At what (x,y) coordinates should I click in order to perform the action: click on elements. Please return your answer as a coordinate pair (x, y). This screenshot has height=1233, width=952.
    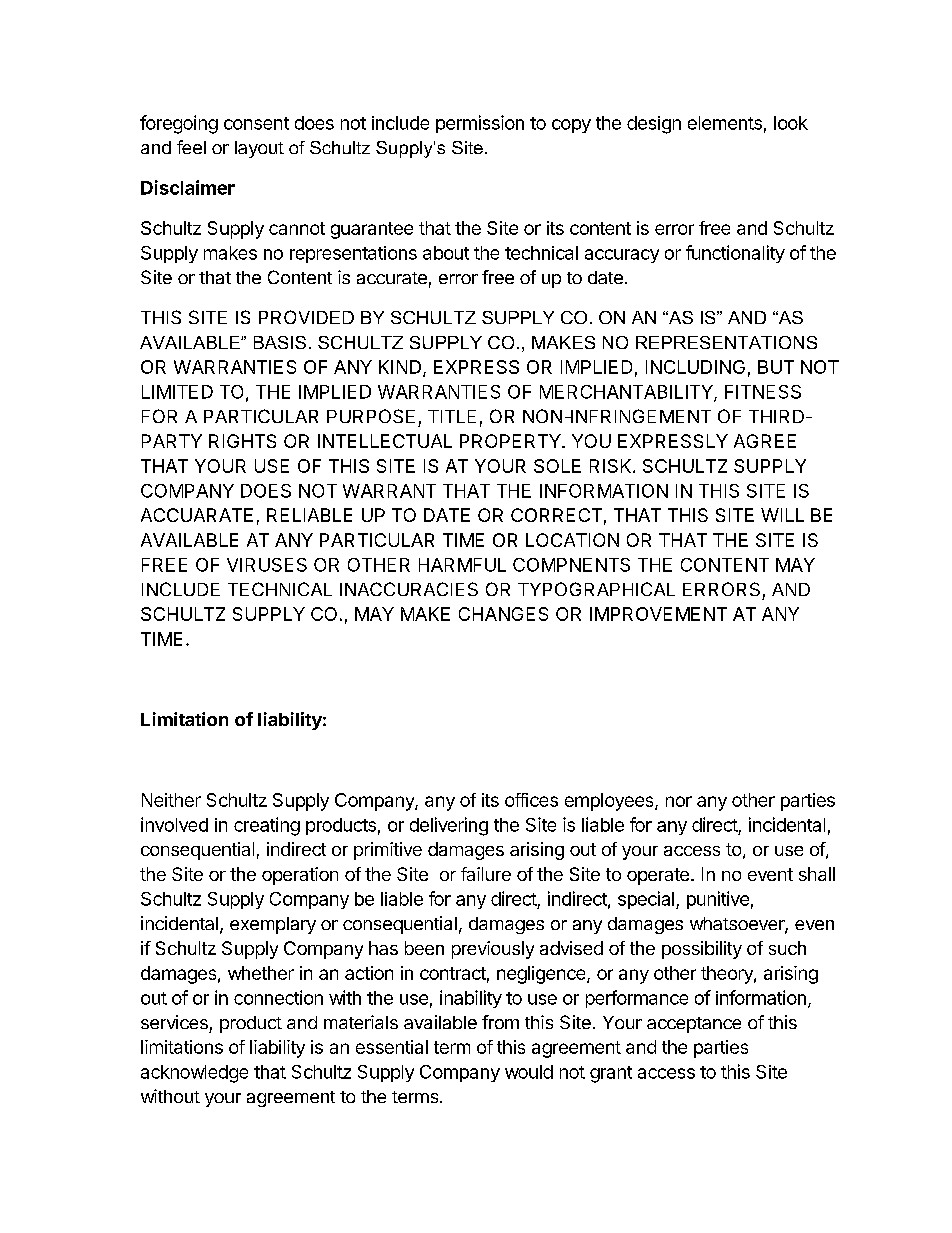
    Looking at the image, I should click on (725, 123).
